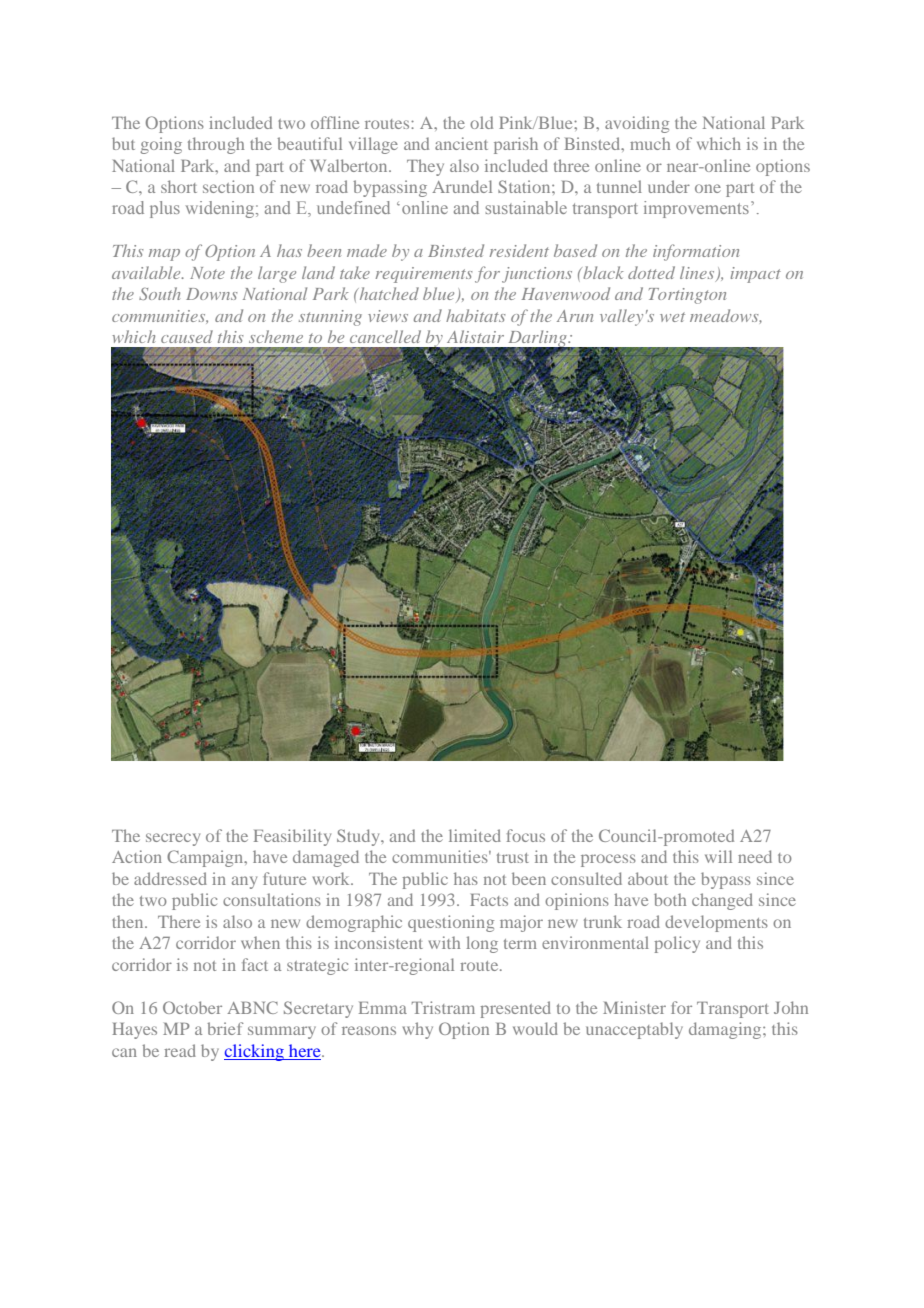 The height and width of the screenshot is (1308, 924). Describe the element at coordinates (216, 145) in the screenshot. I see `through` at that location.
